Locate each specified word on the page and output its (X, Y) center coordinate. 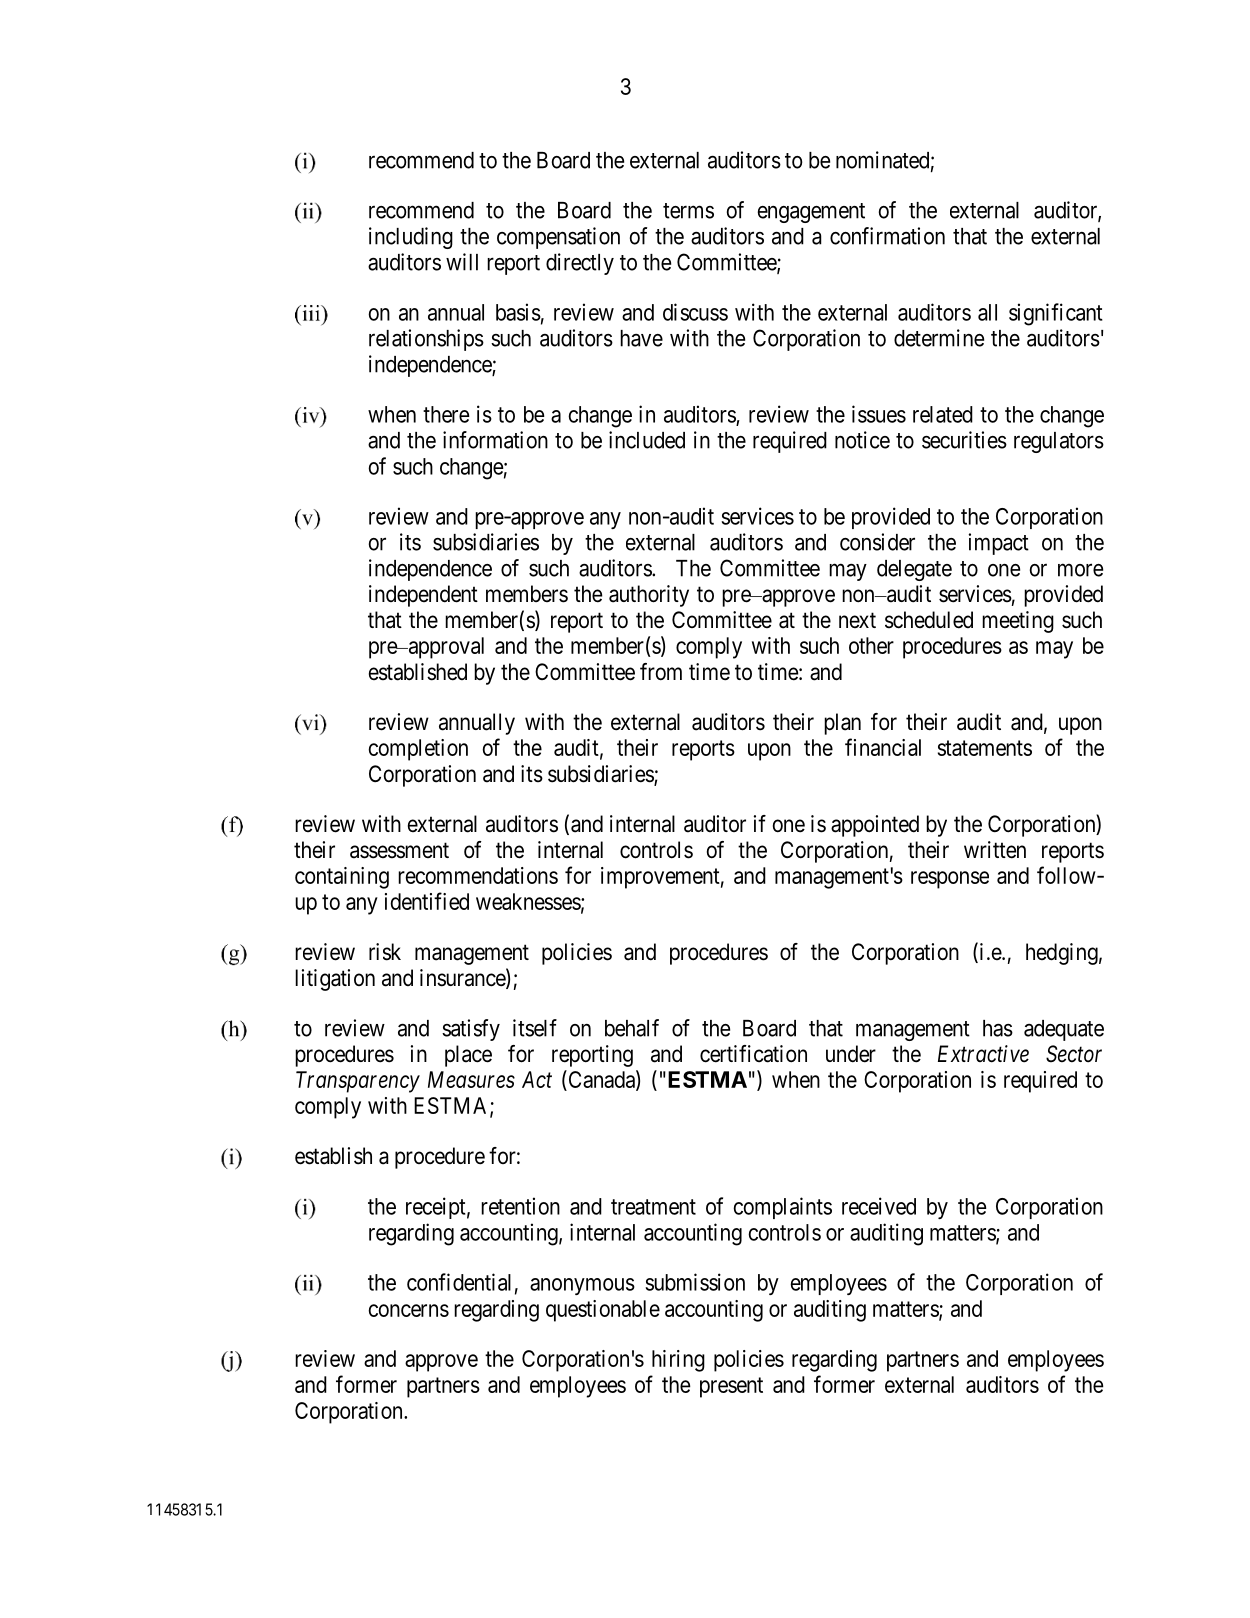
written (995, 850)
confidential (459, 1282)
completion (418, 750)
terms (688, 211)
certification (753, 1054)
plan (842, 724)
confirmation (887, 236)
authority (649, 596)
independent (423, 596)
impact (999, 544)
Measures (471, 1079)
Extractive (983, 1054)
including (411, 238)
